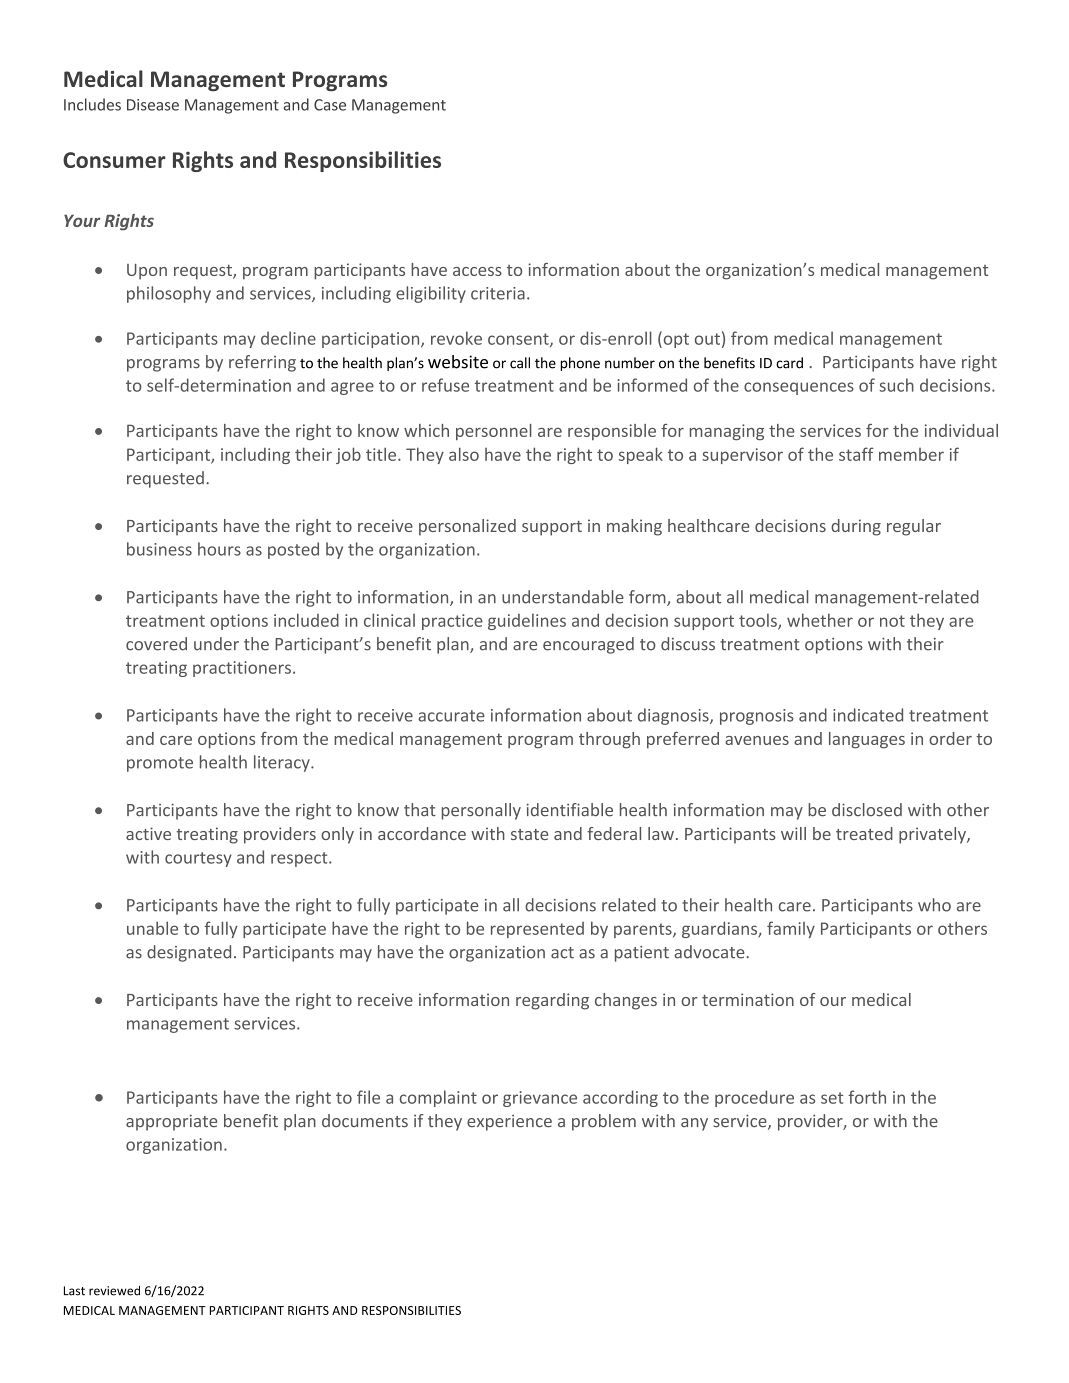 This image has height=1383, width=1069. Describe the element at coordinates (494, 432) in the image. I see `personnel` at that location.
